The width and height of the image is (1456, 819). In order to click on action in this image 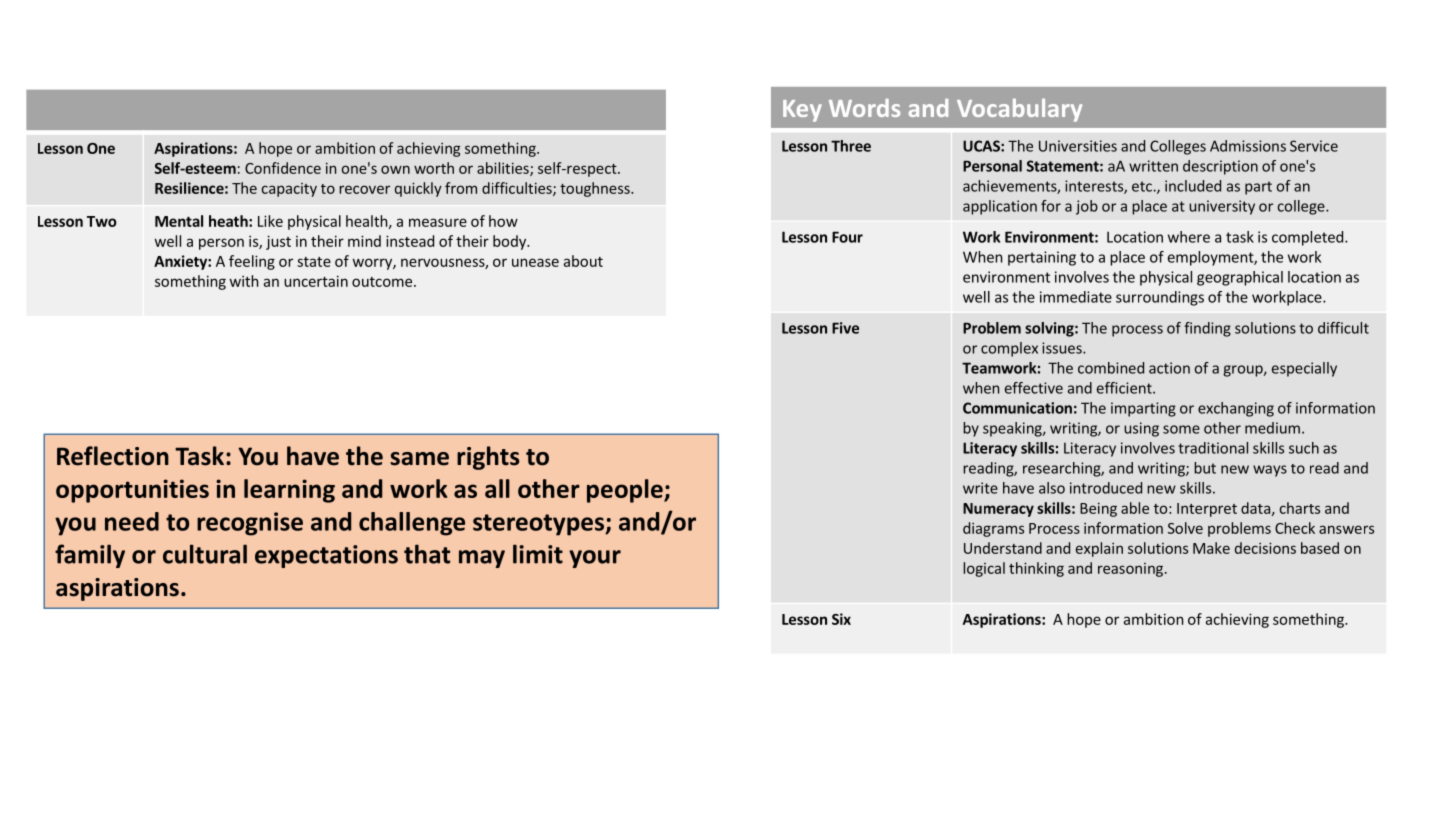, I will do `click(1169, 368)`.
